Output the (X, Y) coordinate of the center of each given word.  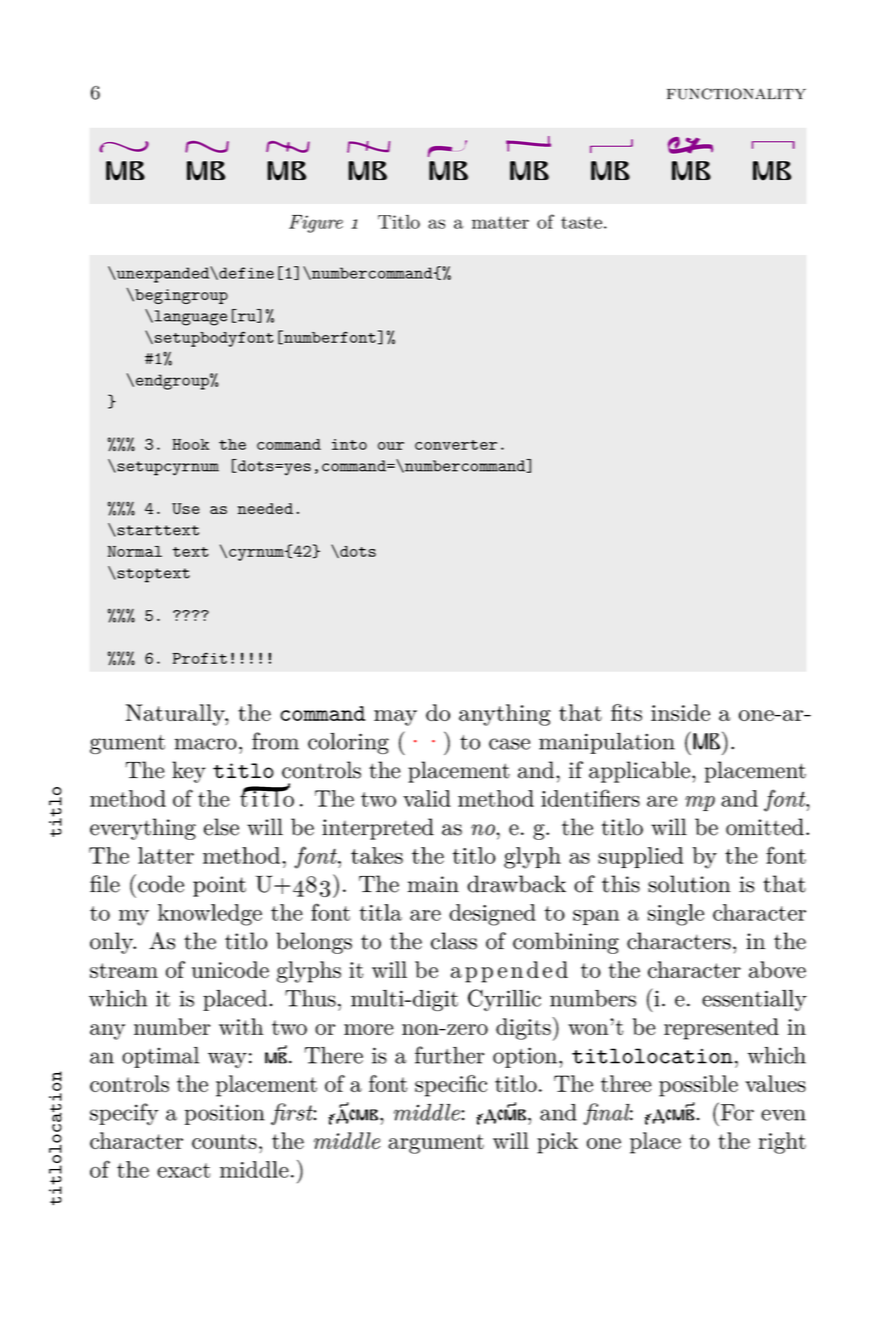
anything (505, 715)
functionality (736, 94)
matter (500, 222)
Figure (316, 224)
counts (224, 1141)
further (449, 1055)
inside (680, 712)
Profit (199, 658)
